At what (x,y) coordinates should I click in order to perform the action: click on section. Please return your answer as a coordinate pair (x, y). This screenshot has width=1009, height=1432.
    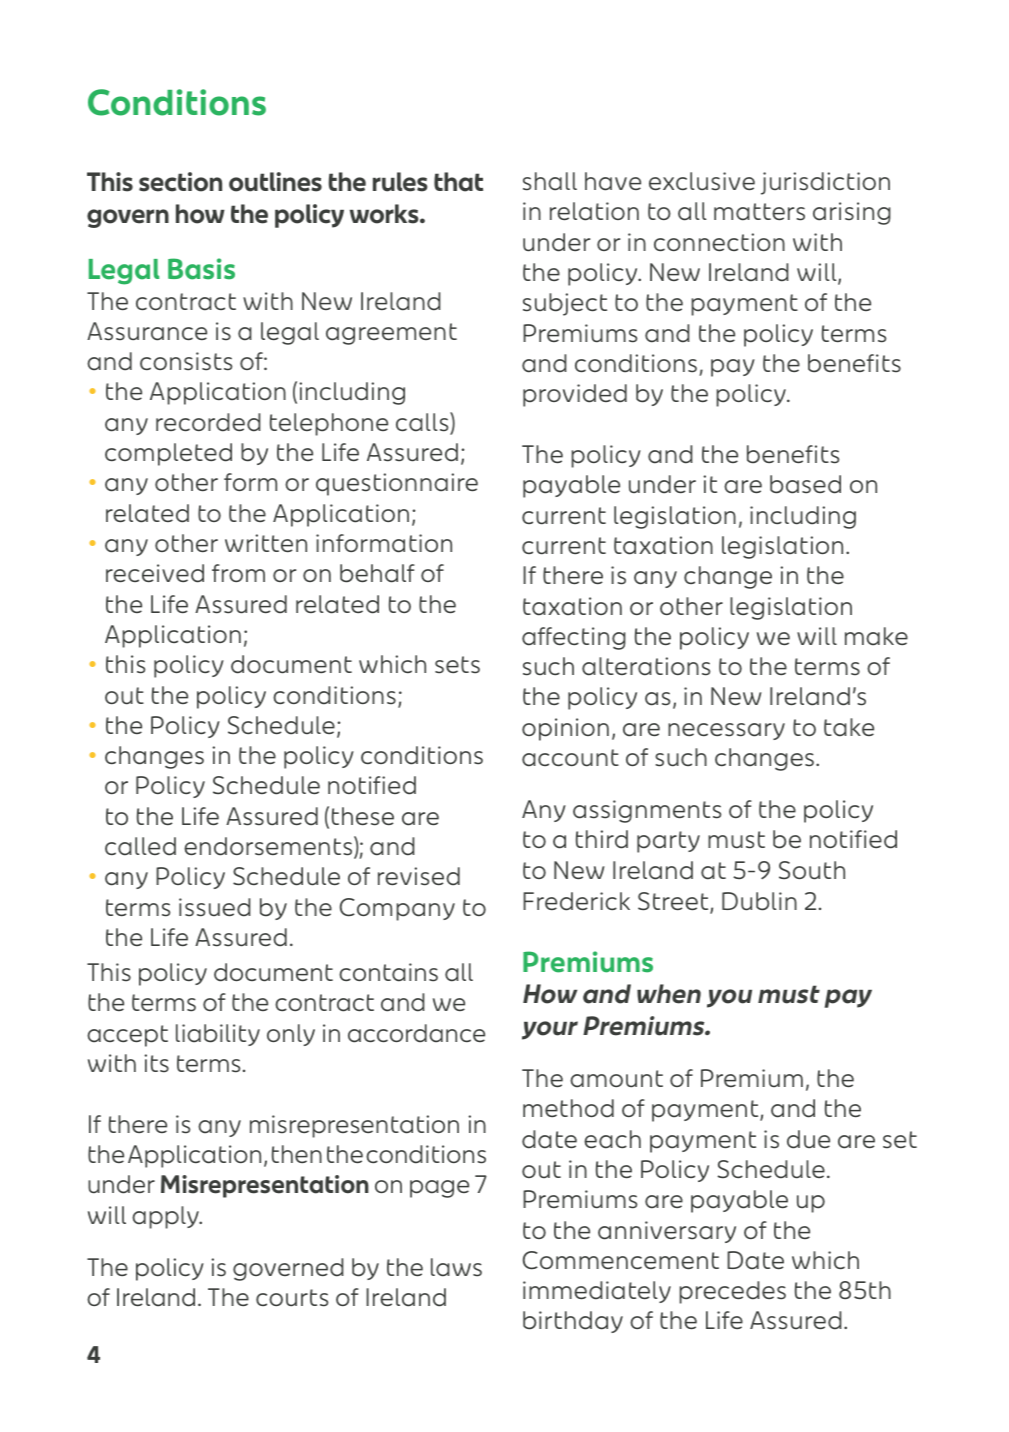
    Looking at the image, I should click on (180, 182).
